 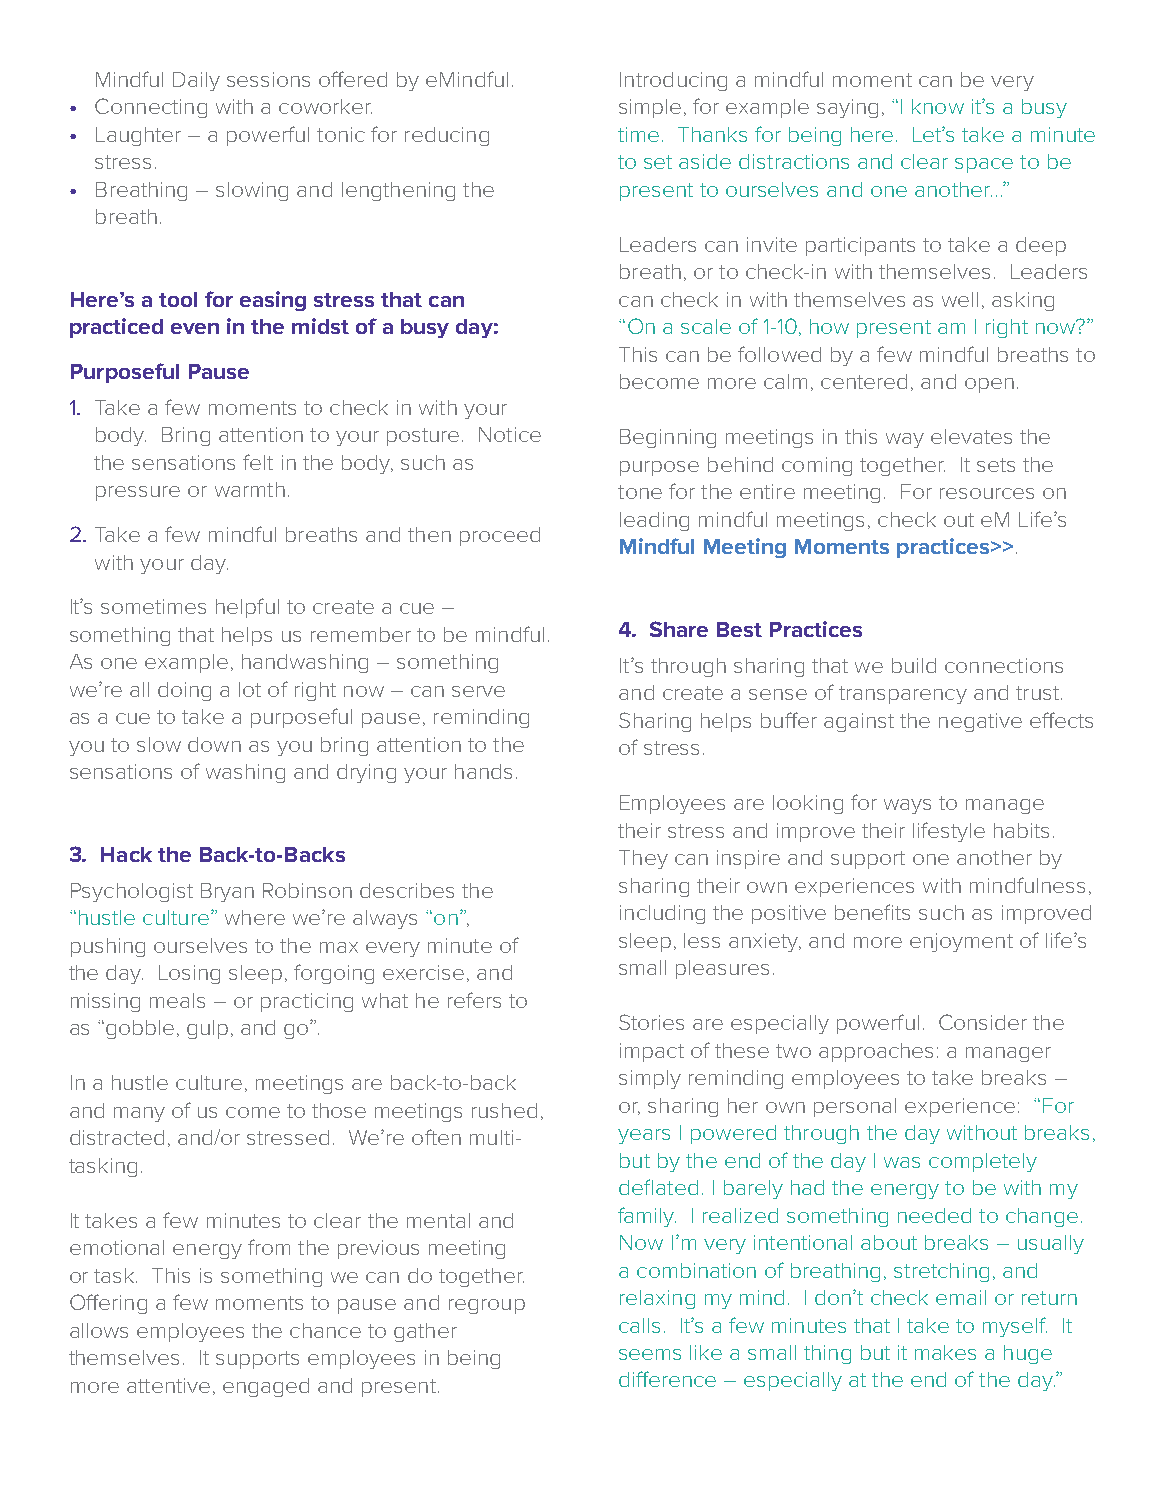 What do you see at coordinates (980, 722) in the page?
I see `negative` at bounding box center [980, 722].
